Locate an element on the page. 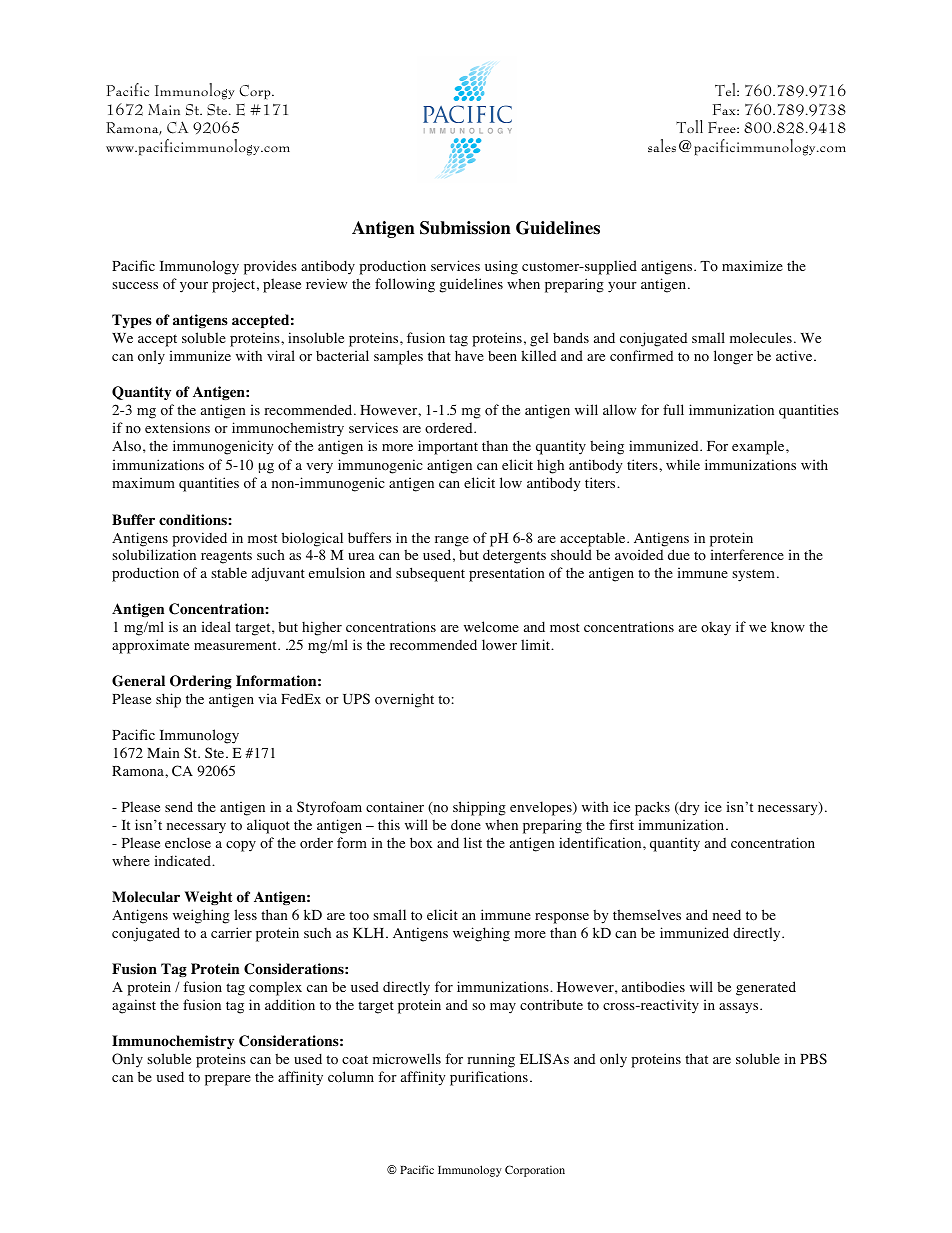 Image resolution: width=952 pixels, height=1233 pixels. provides is located at coordinates (270, 267).
